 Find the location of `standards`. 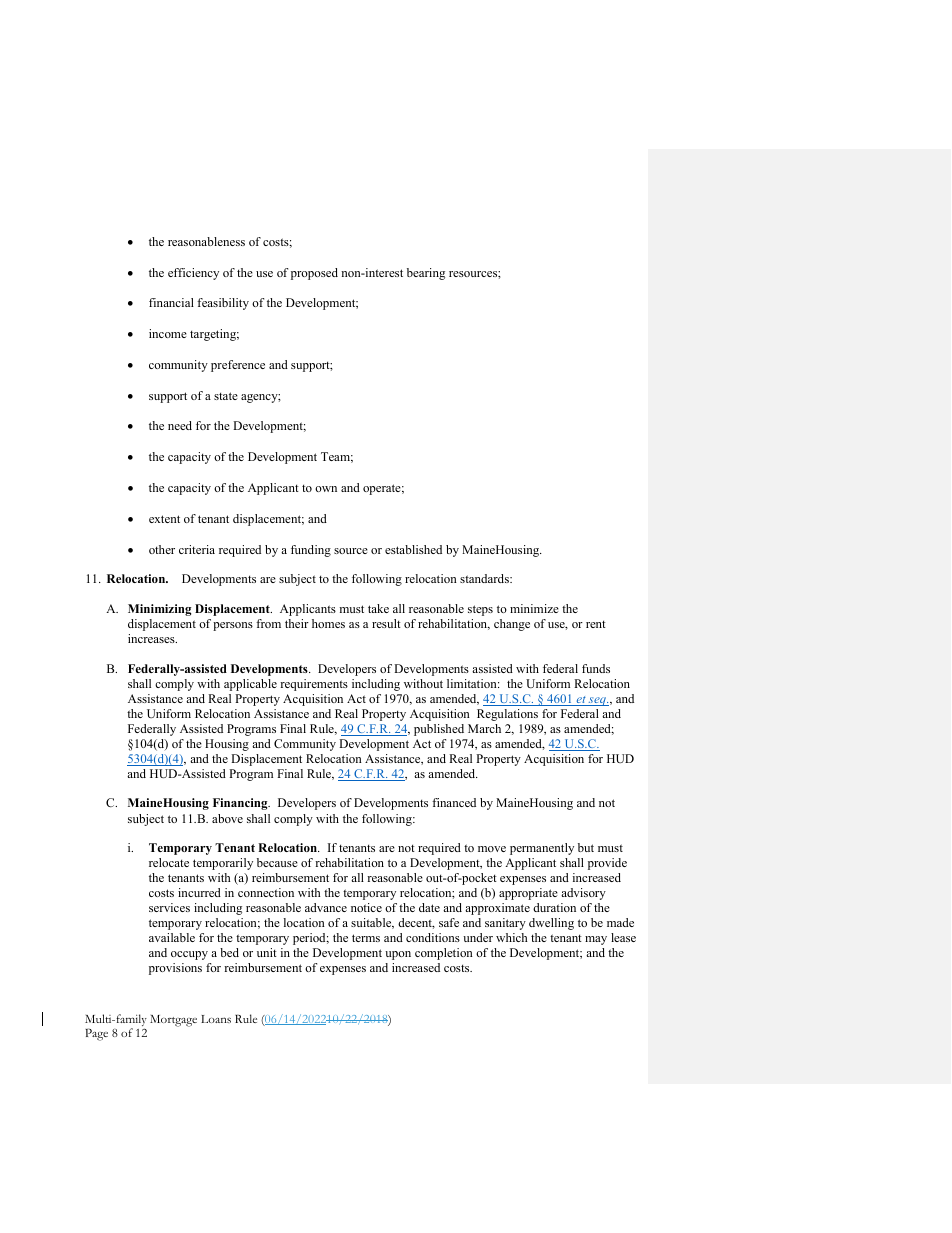

standards is located at coordinates (485, 578).
